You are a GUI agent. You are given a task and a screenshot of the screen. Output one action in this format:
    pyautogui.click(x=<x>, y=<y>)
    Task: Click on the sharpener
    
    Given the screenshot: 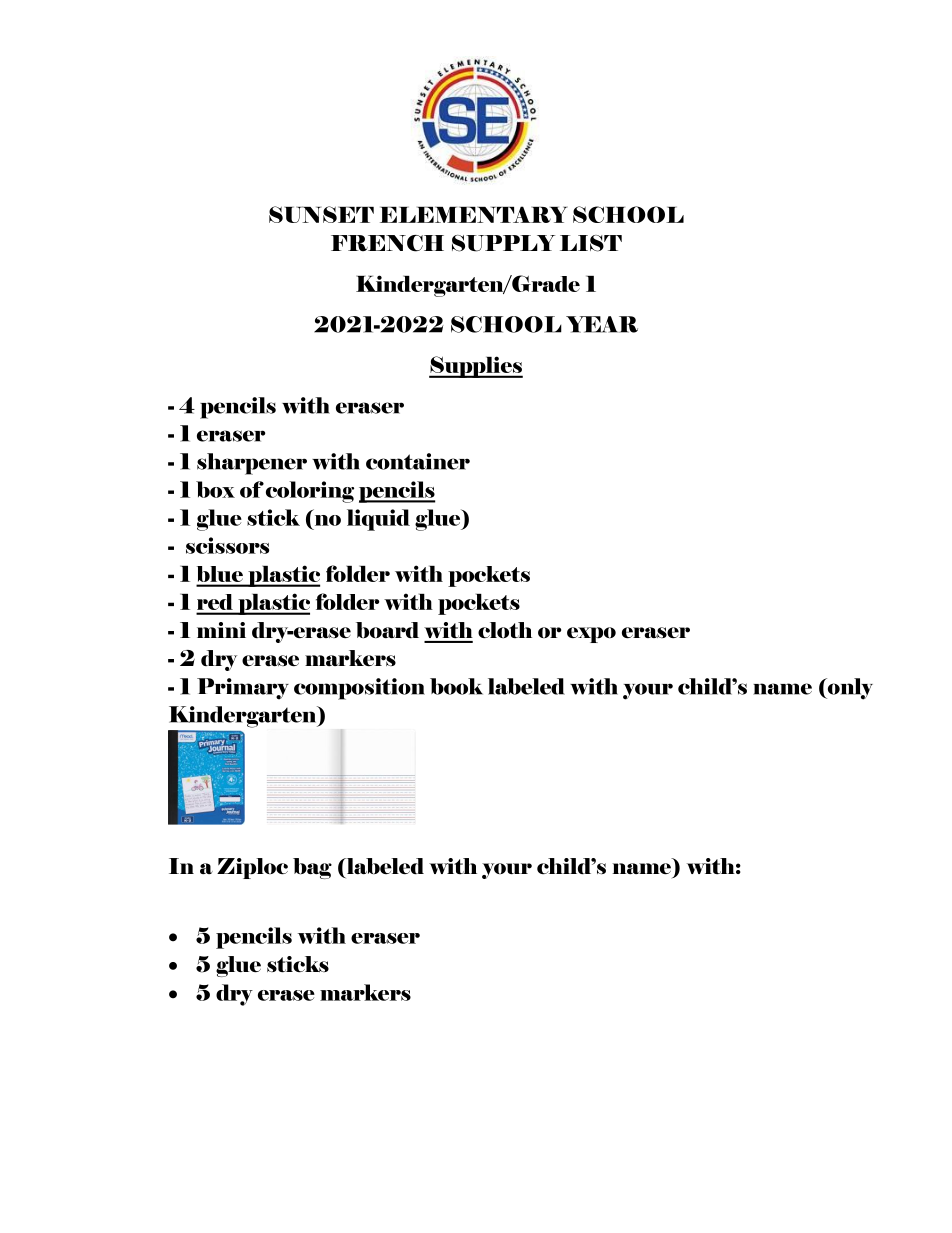 What is the action you would take?
    pyautogui.click(x=252, y=464)
